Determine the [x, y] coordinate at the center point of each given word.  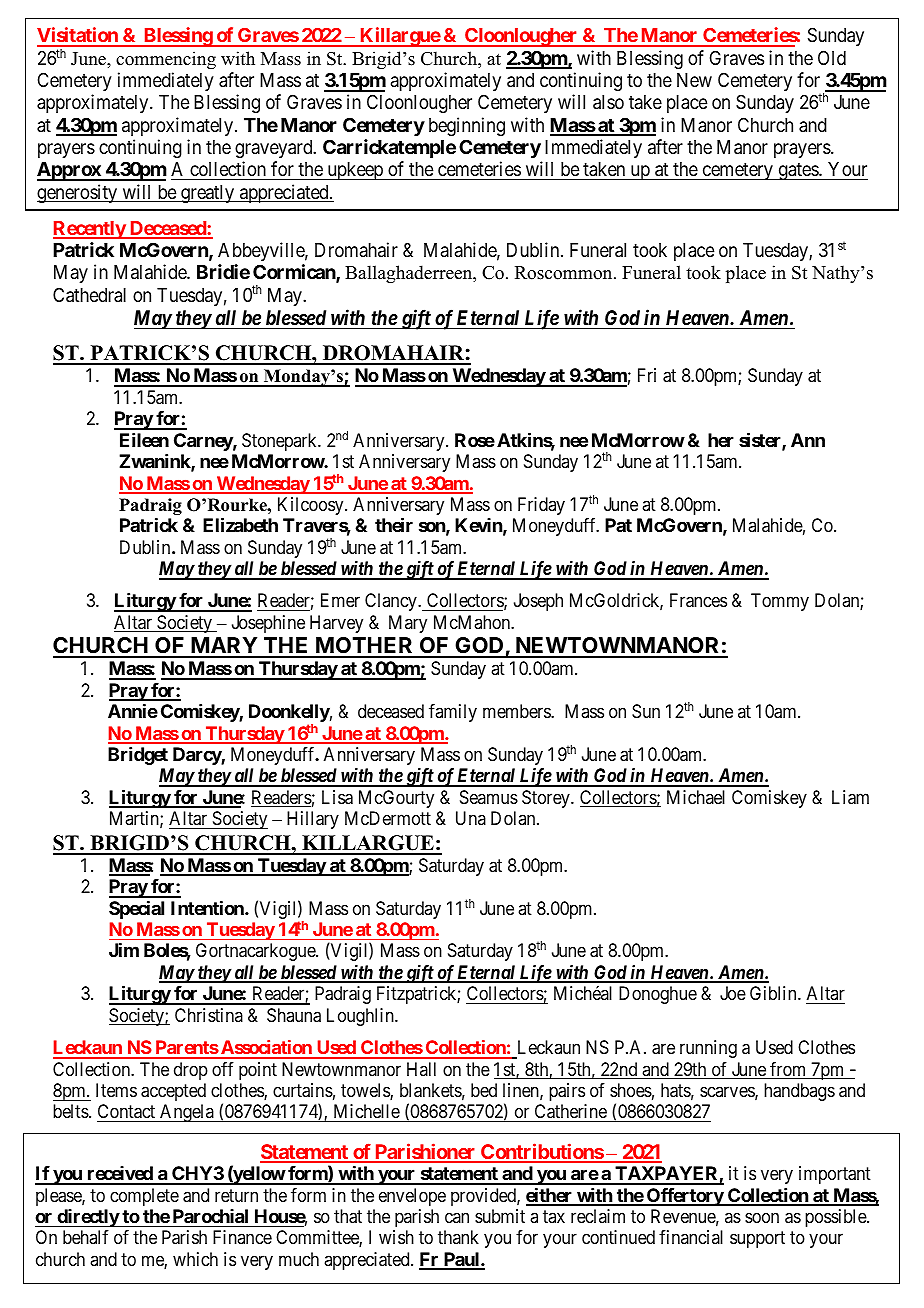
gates [798, 171]
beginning [467, 126]
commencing [166, 60]
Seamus [489, 797]
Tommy [780, 602]
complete [144, 1197]
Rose [475, 440]
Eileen [144, 440]
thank [458, 1237]
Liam [850, 797]
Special [136, 910]
